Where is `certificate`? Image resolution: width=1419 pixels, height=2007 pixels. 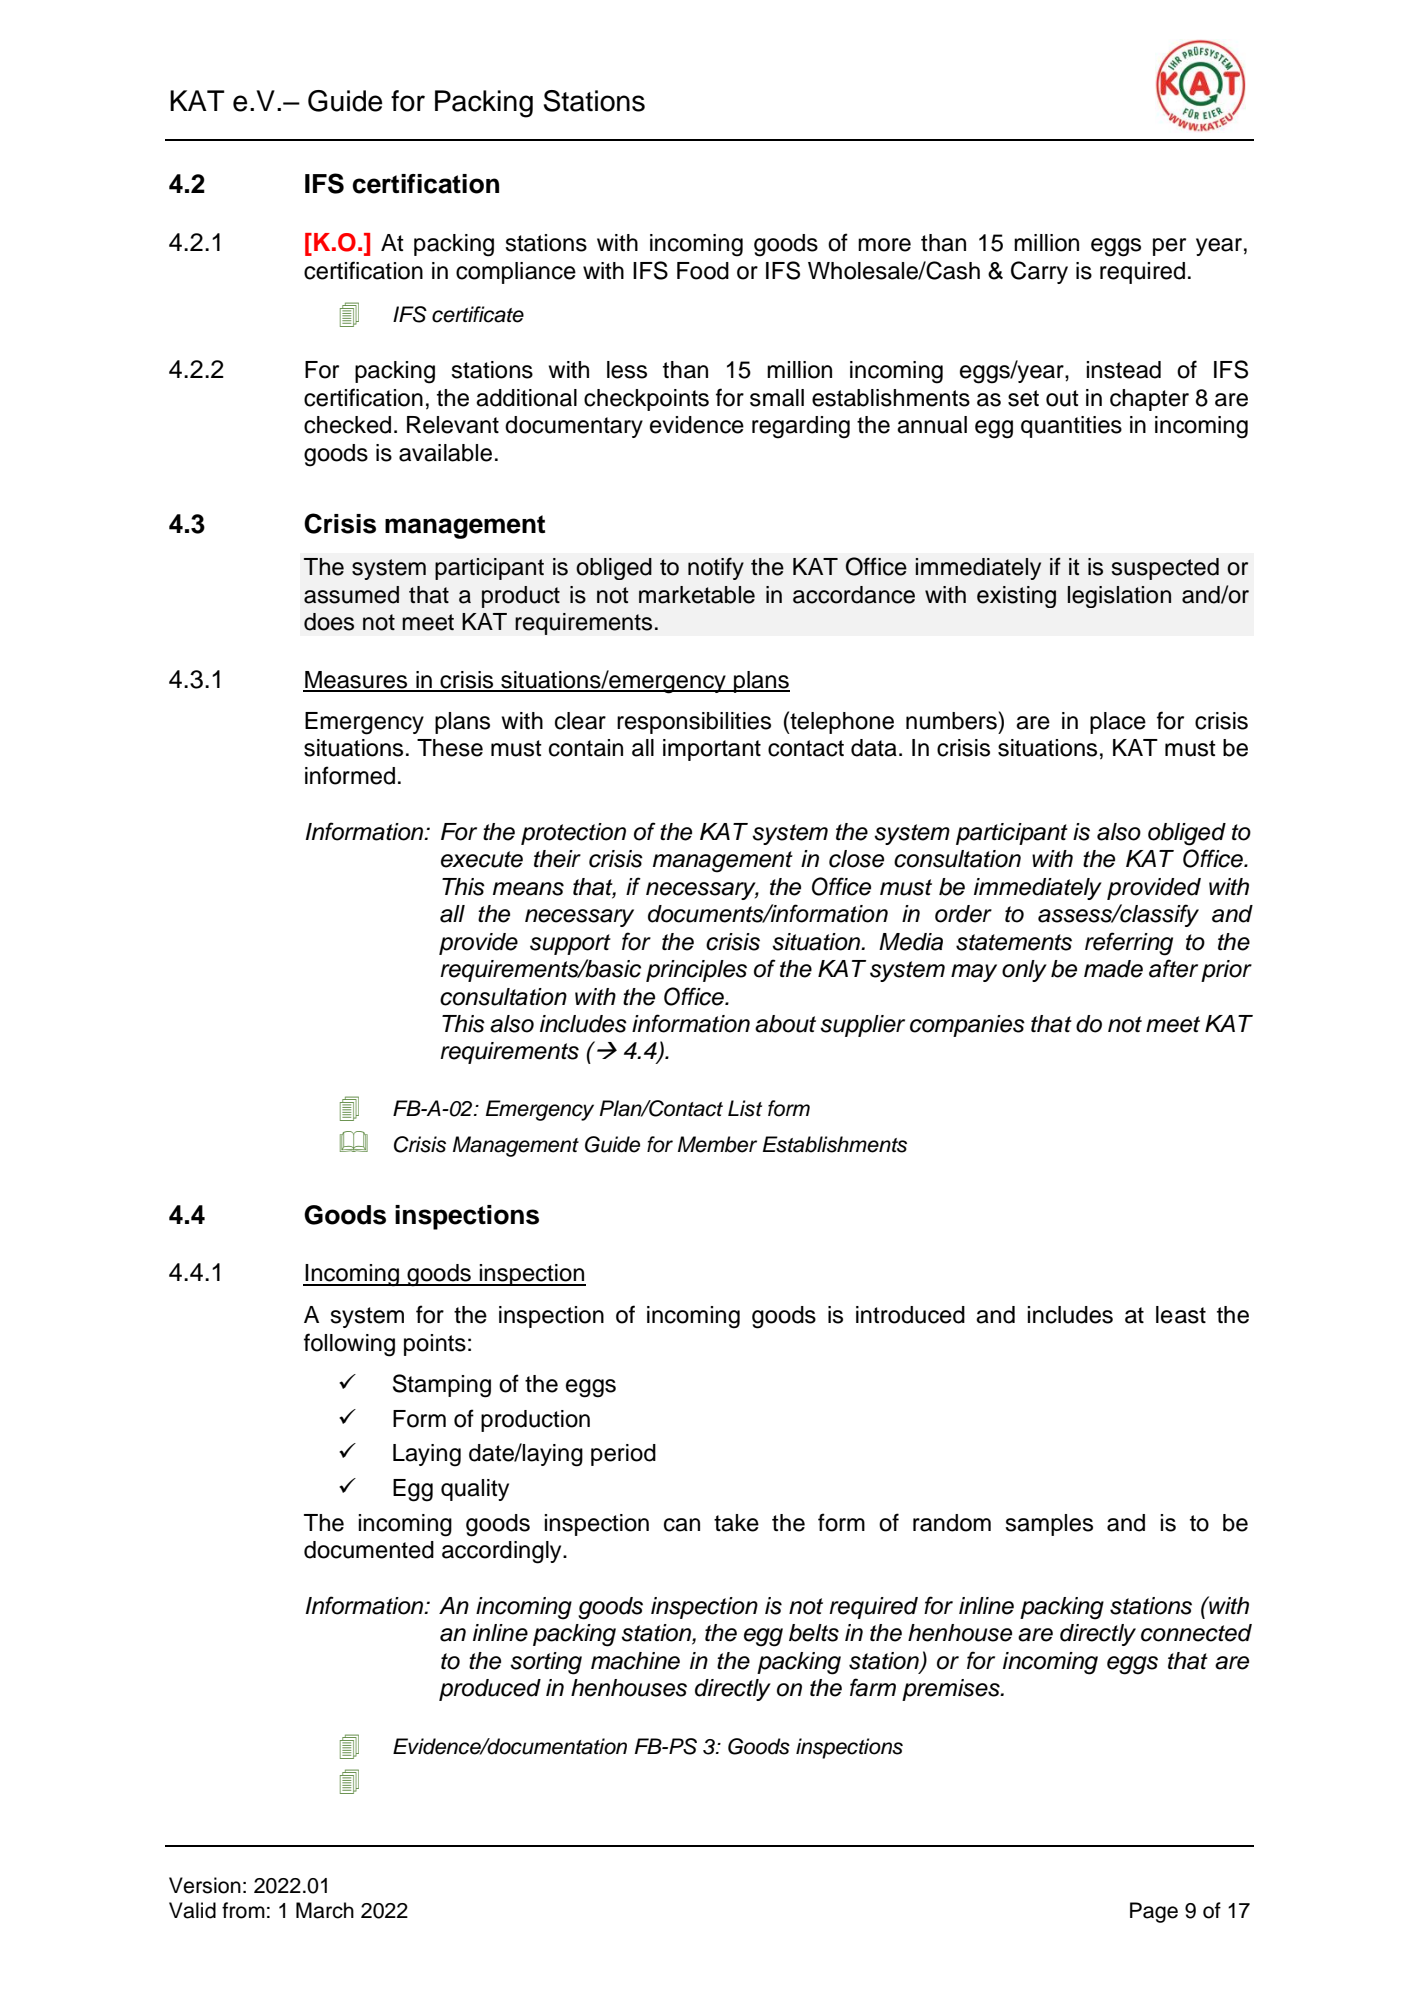
certificate is located at coordinates (478, 314).
